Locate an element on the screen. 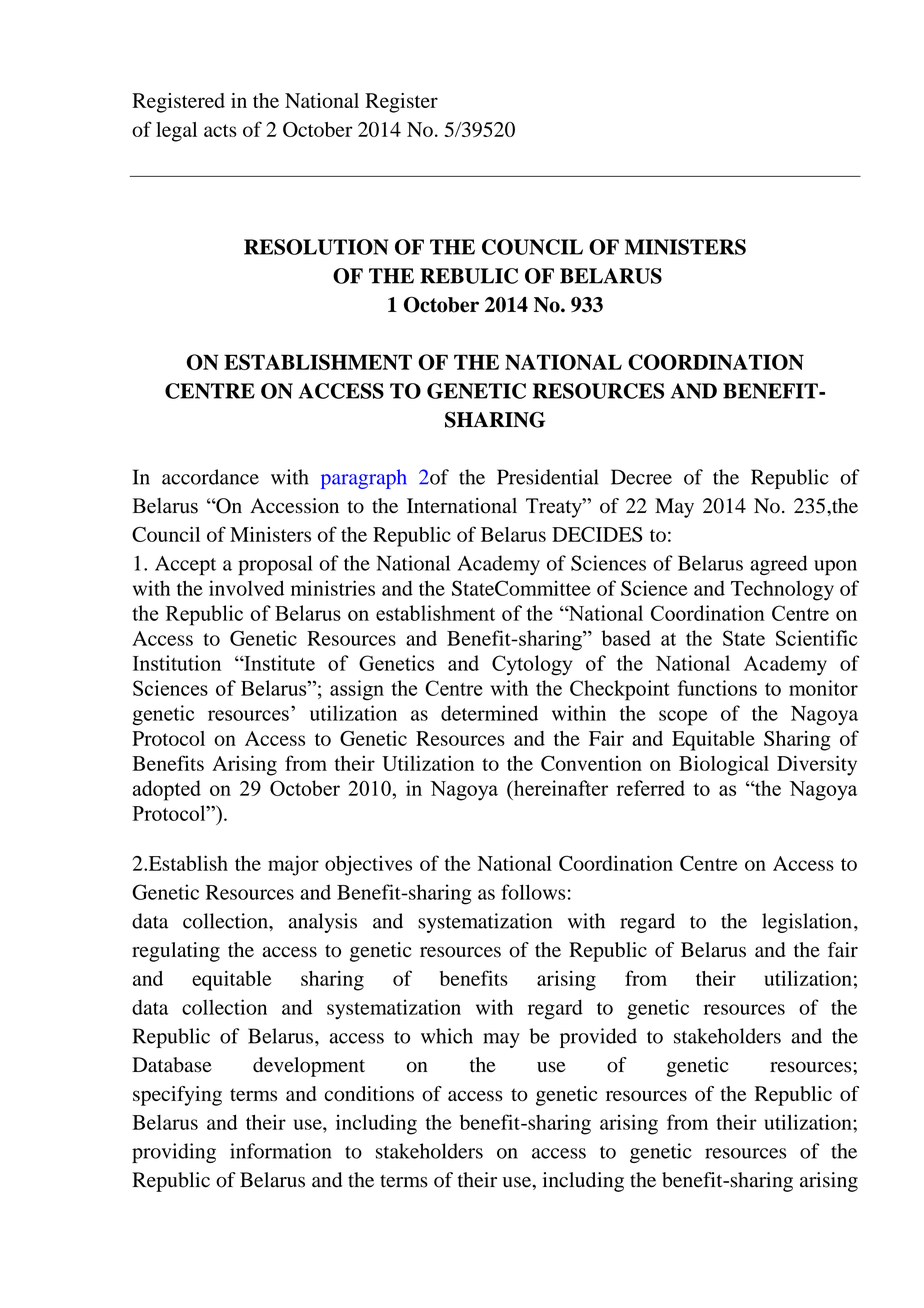  agreed is located at coordinates (779, 565).
